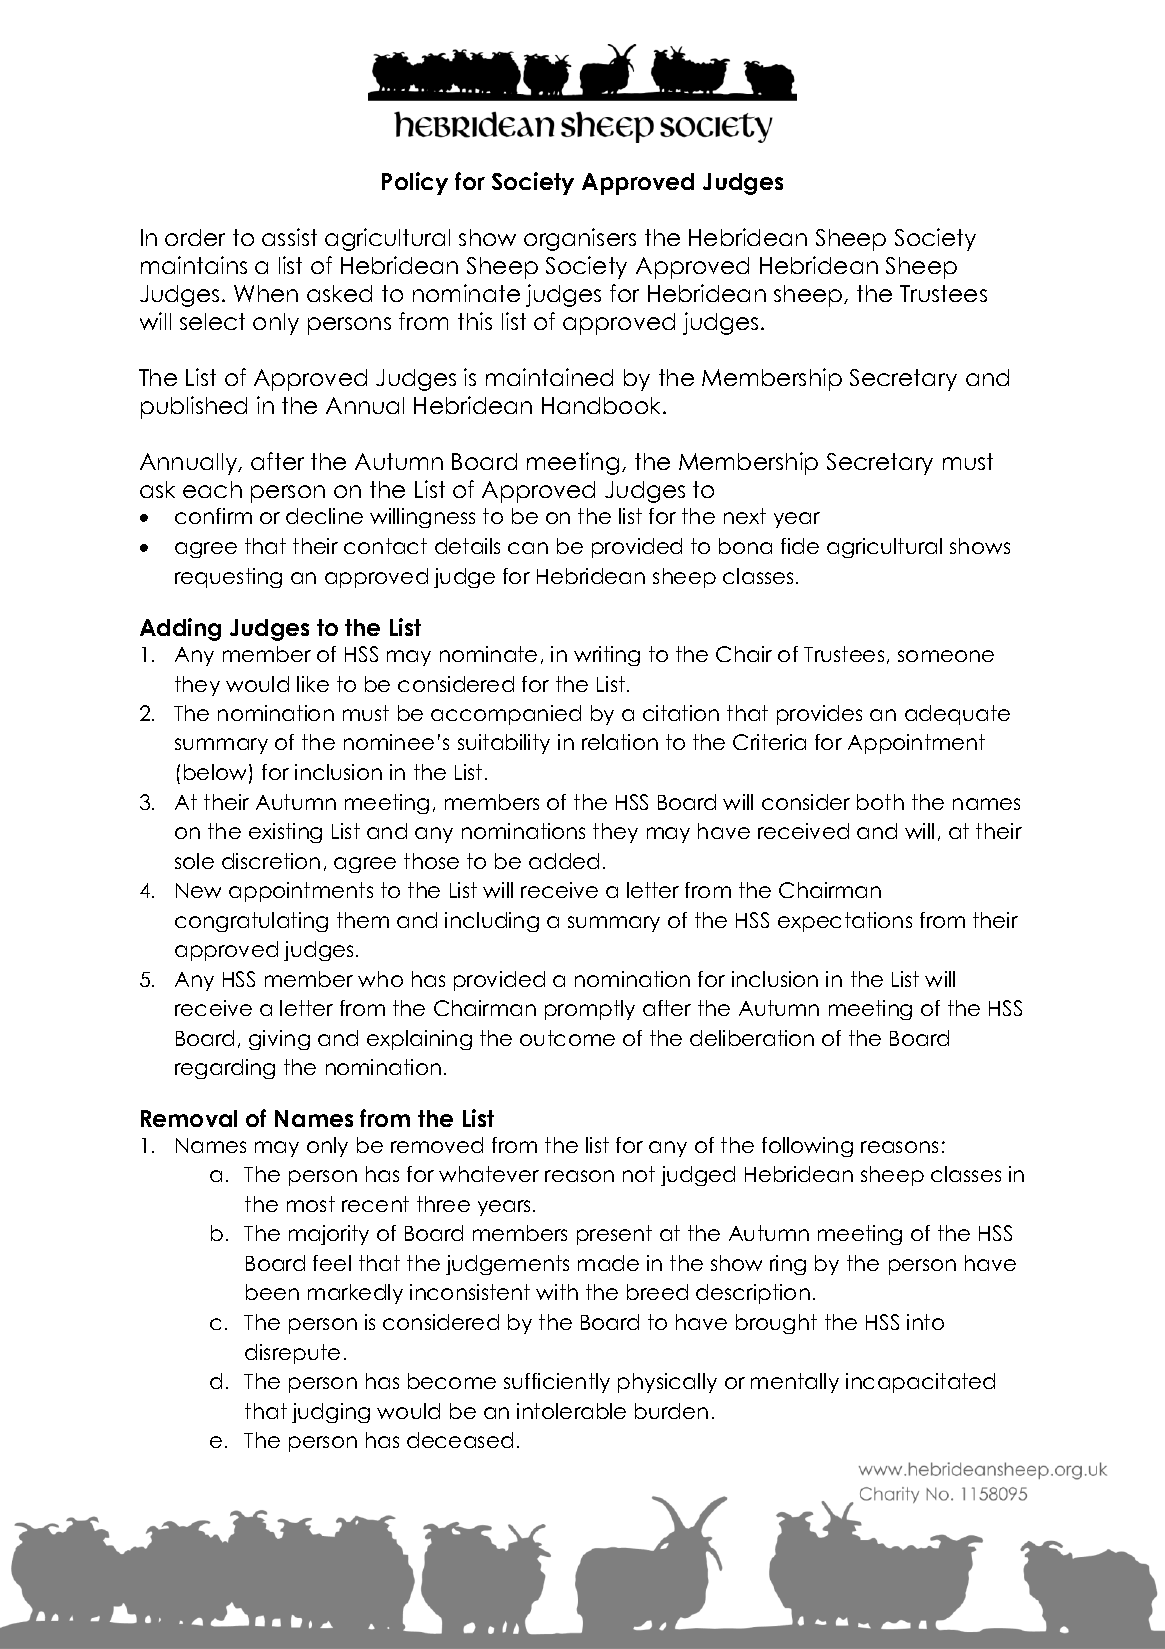  What do you see at coordinates (607, 656) in the document?
I see `writing` at bounding box center [607, 656].
